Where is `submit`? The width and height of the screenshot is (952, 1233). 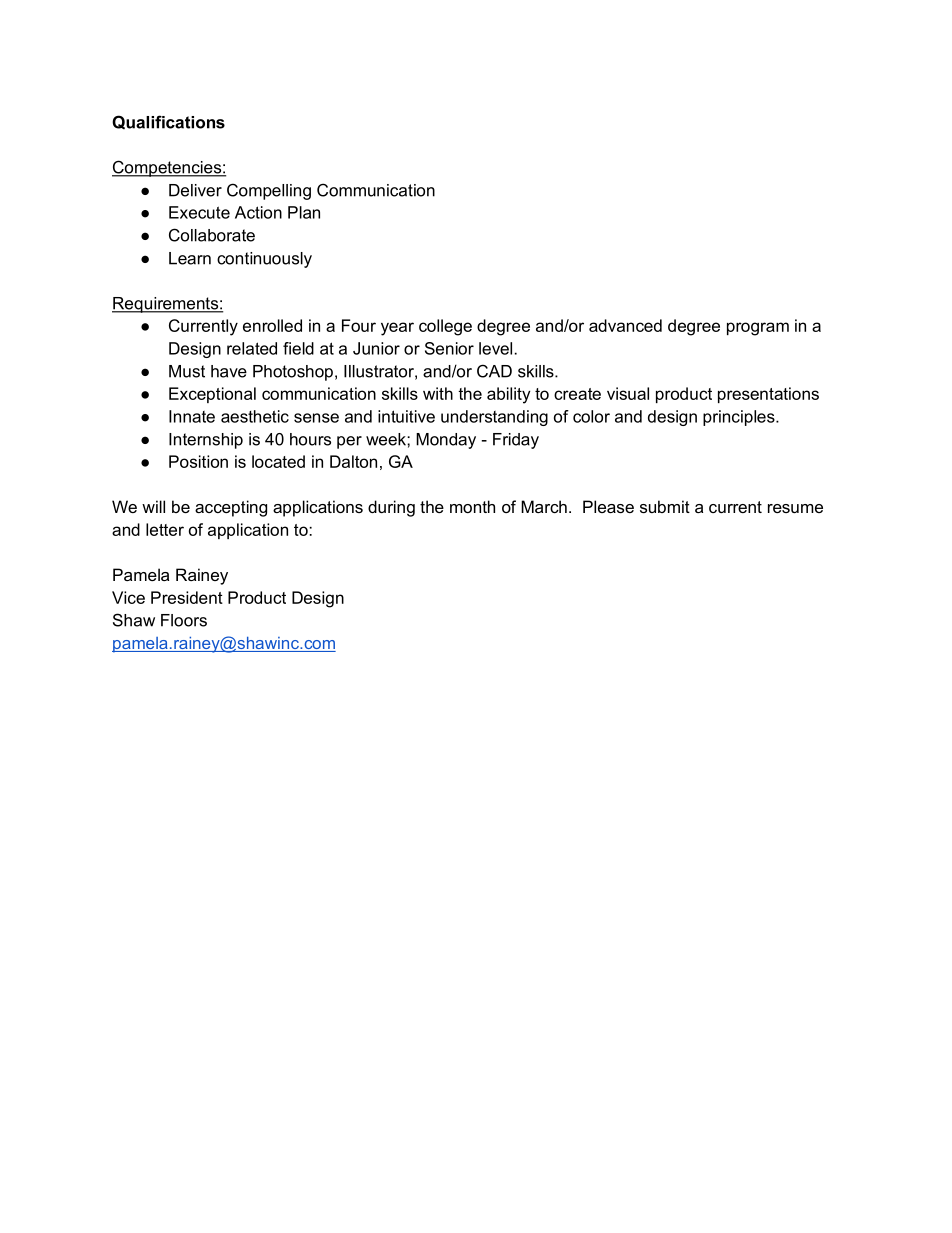 submit is located at coordinates (665, 506).
